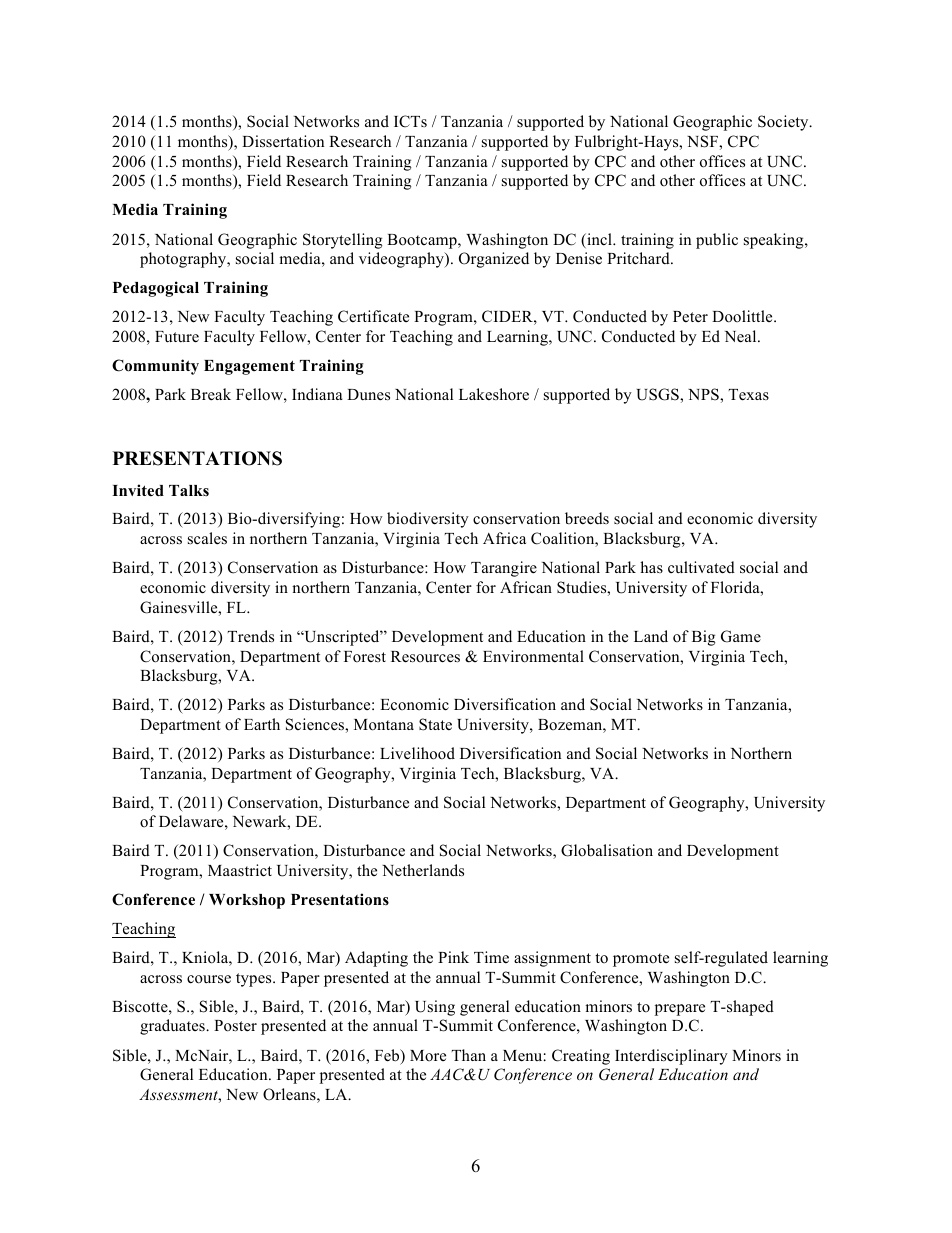 This screenshot has width=952, height=1233. I want to click on Break, so click(211, 394).
